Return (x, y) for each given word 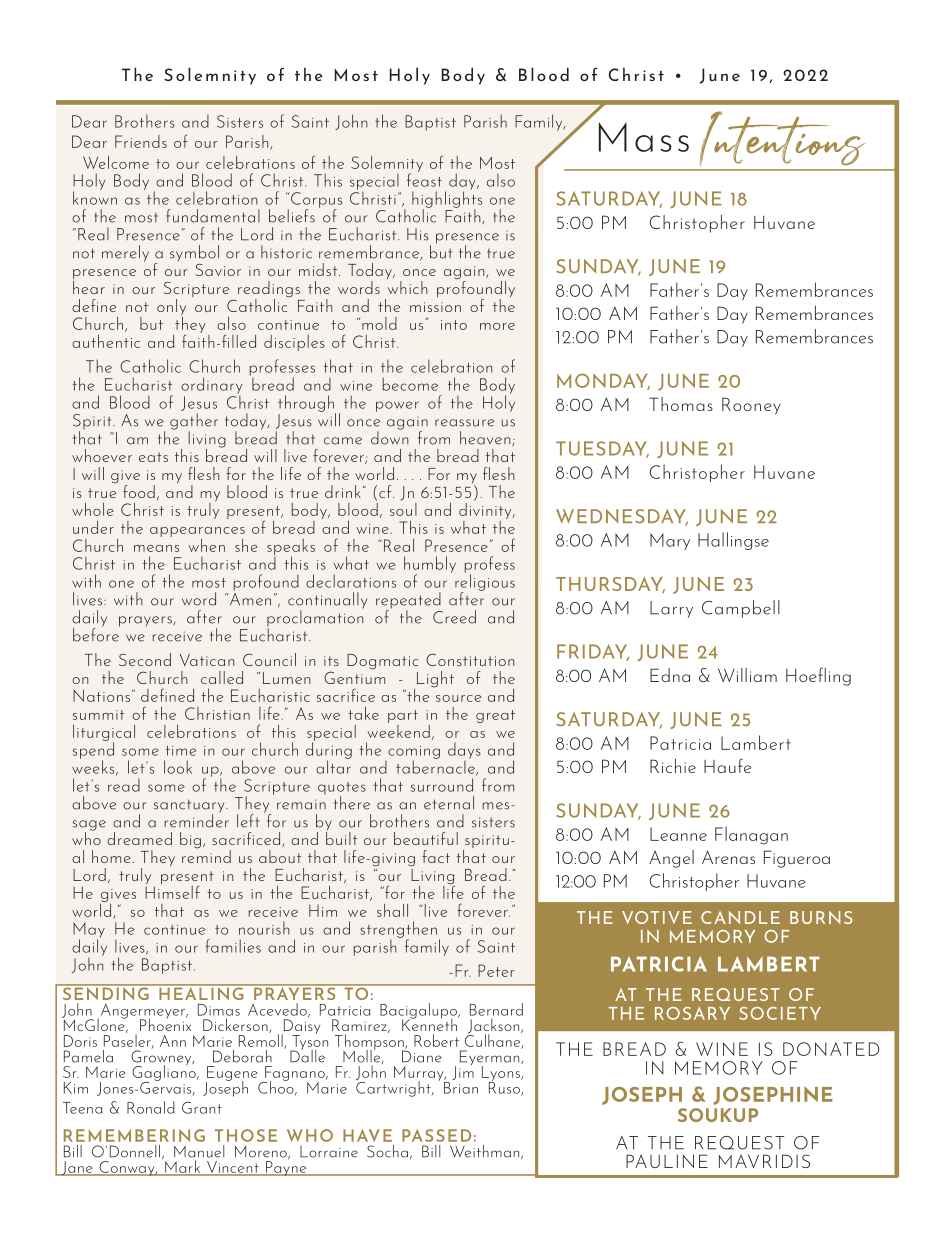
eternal (449, 803)
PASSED (436, 1135)
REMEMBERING (134, 1135)
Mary (670, 541)
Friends (141, 141)
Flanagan (751, 835)
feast (424, 179)
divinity (486, 509)
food (139, 491)
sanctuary (190, 807)
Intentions (783, 141)
